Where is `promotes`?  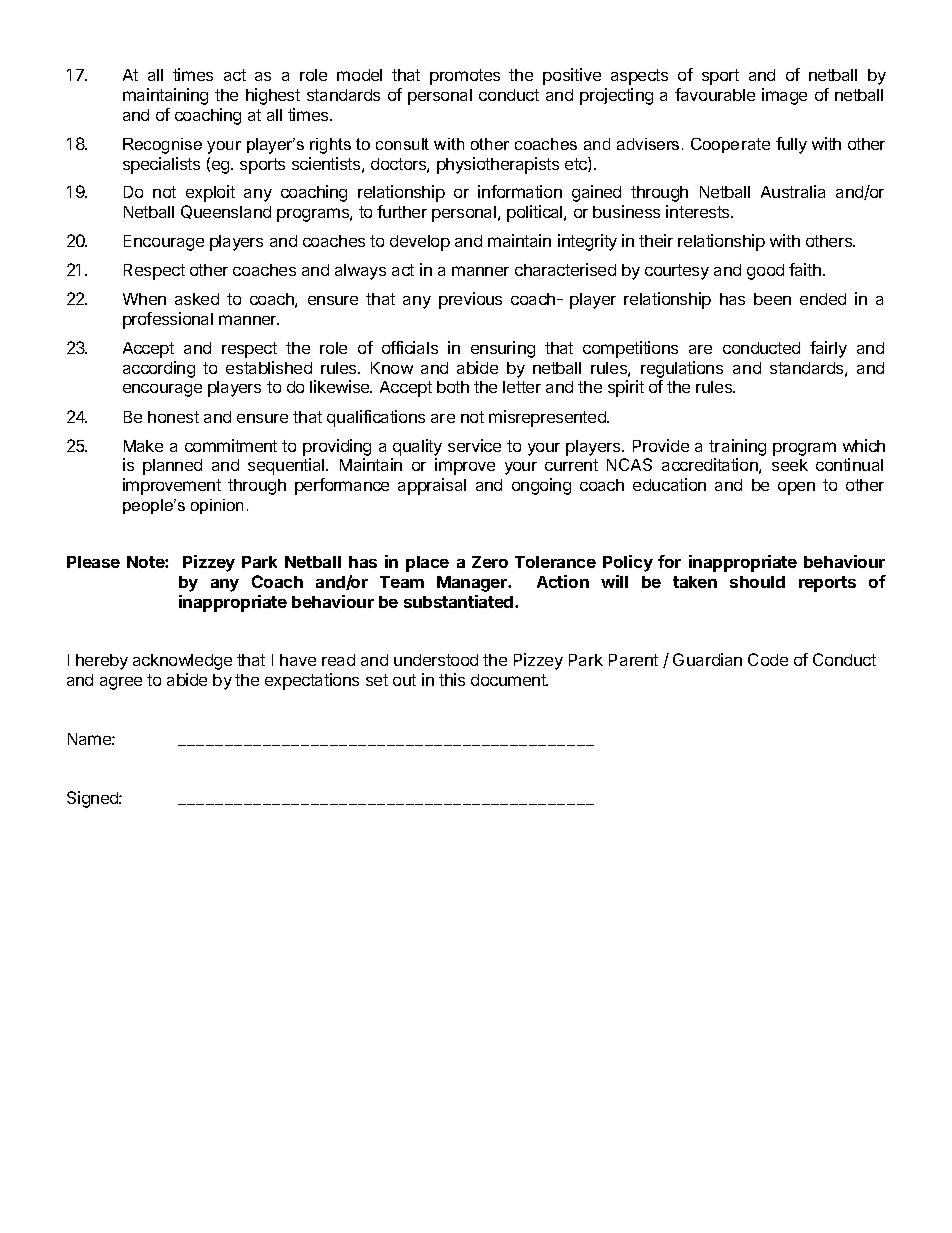 promotes is located at coordinates (465, 77).
